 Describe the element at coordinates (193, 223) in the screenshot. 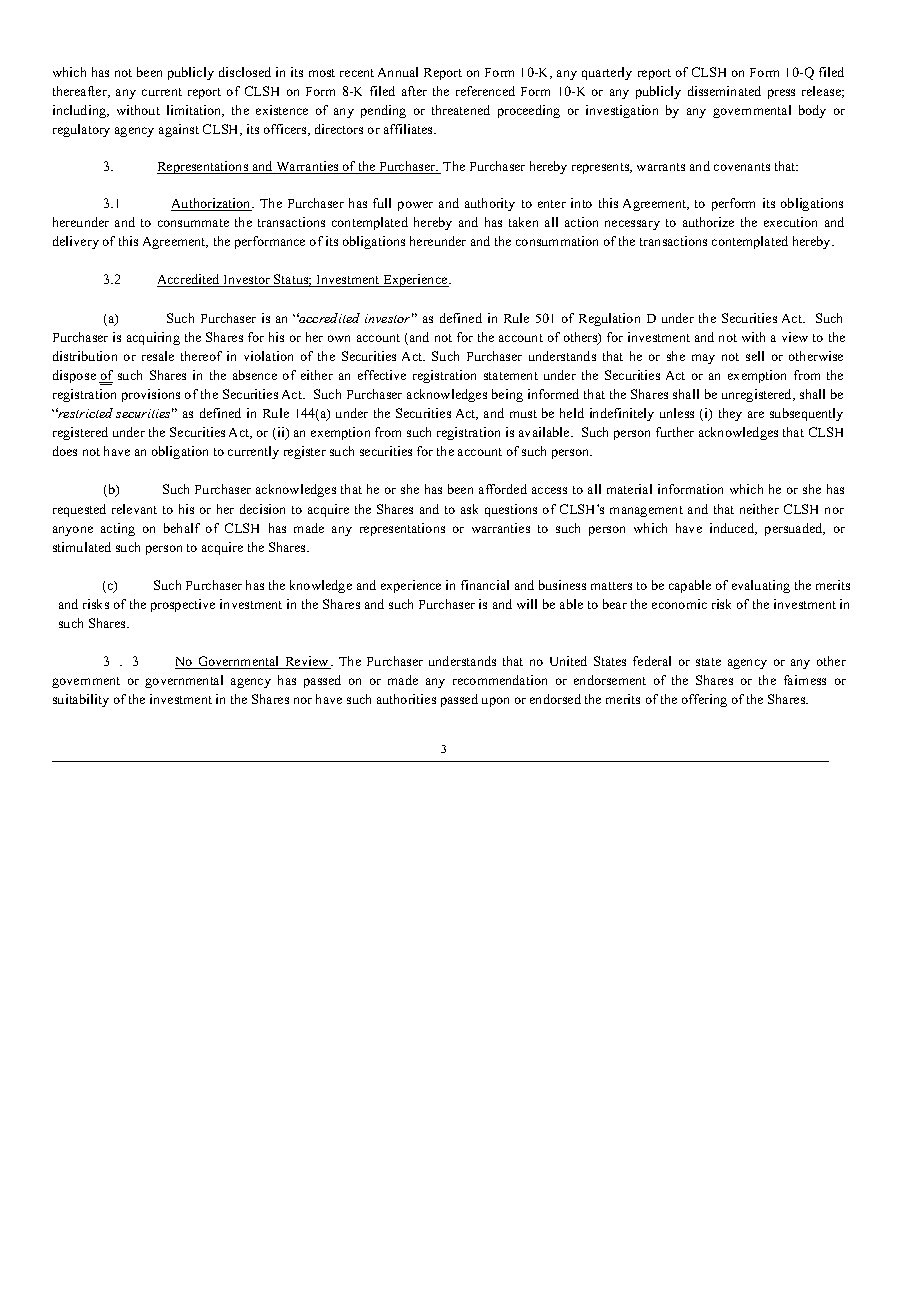

I see `consummate` at that location.
